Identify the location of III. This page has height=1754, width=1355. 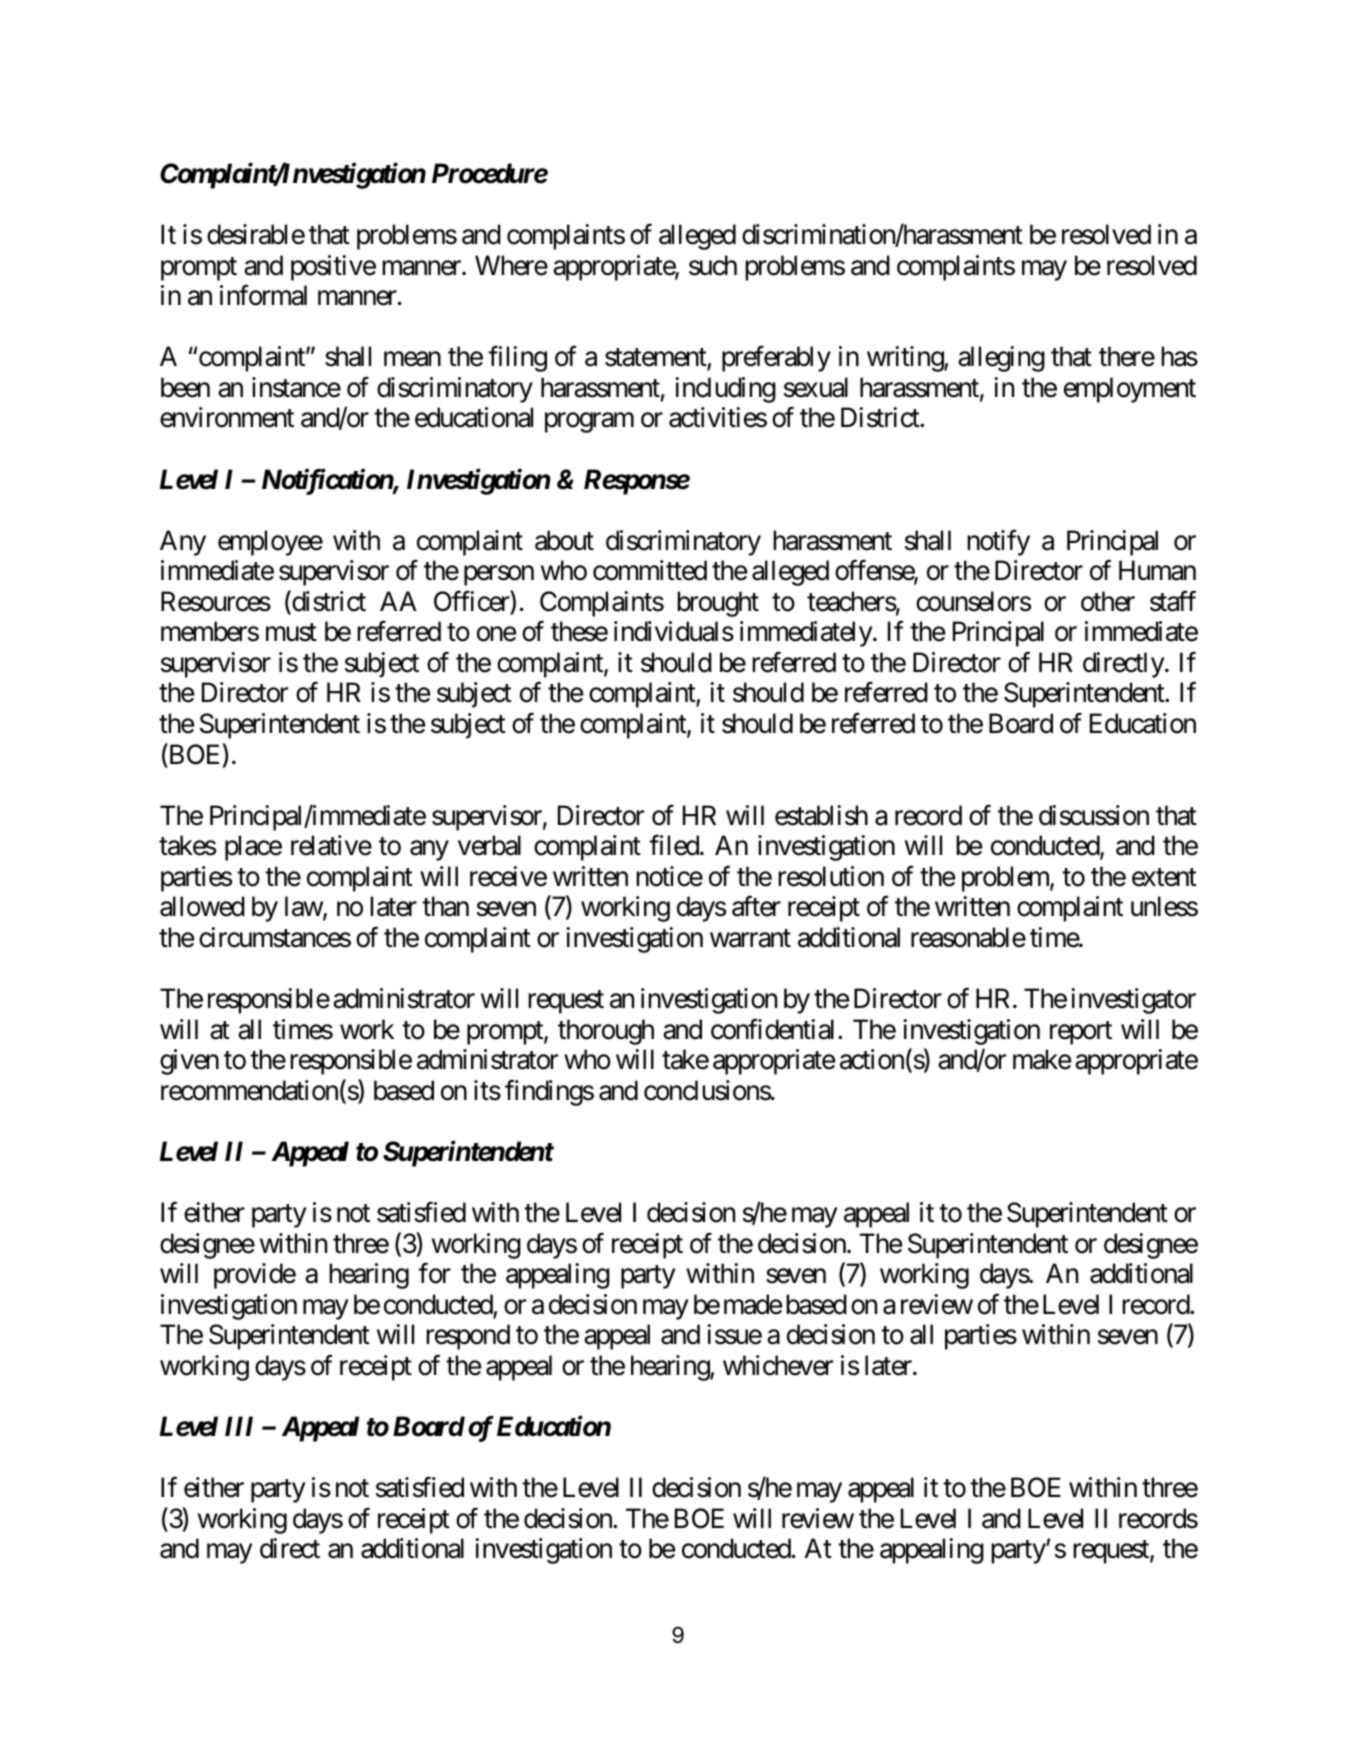
(239, 1426).
